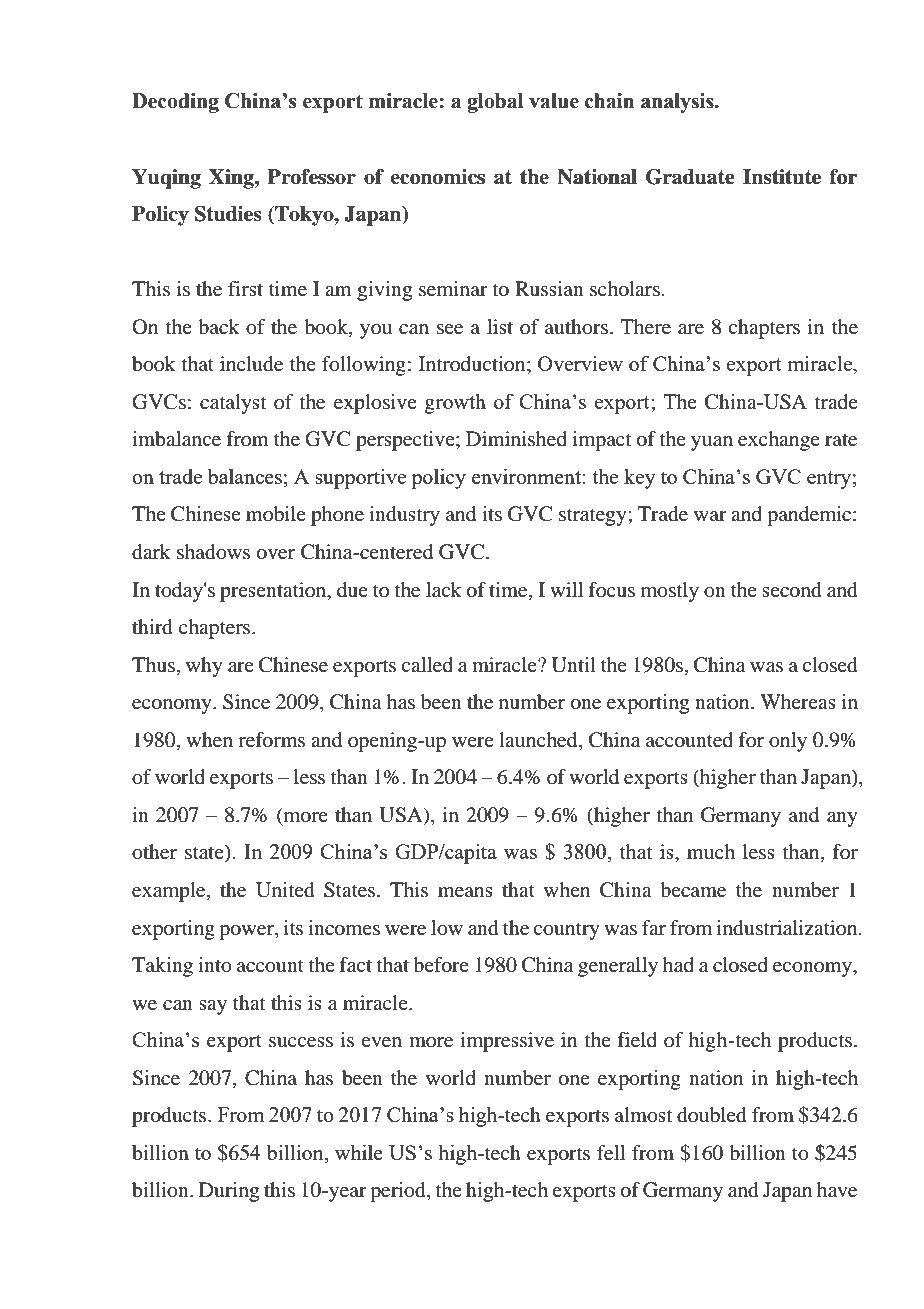 Image resolution: width=924 pixels, height=1309 pixels. What do you see at coordinates (516, 439) in the image?
I see `Diminished` at bounding box center [516, 439].
